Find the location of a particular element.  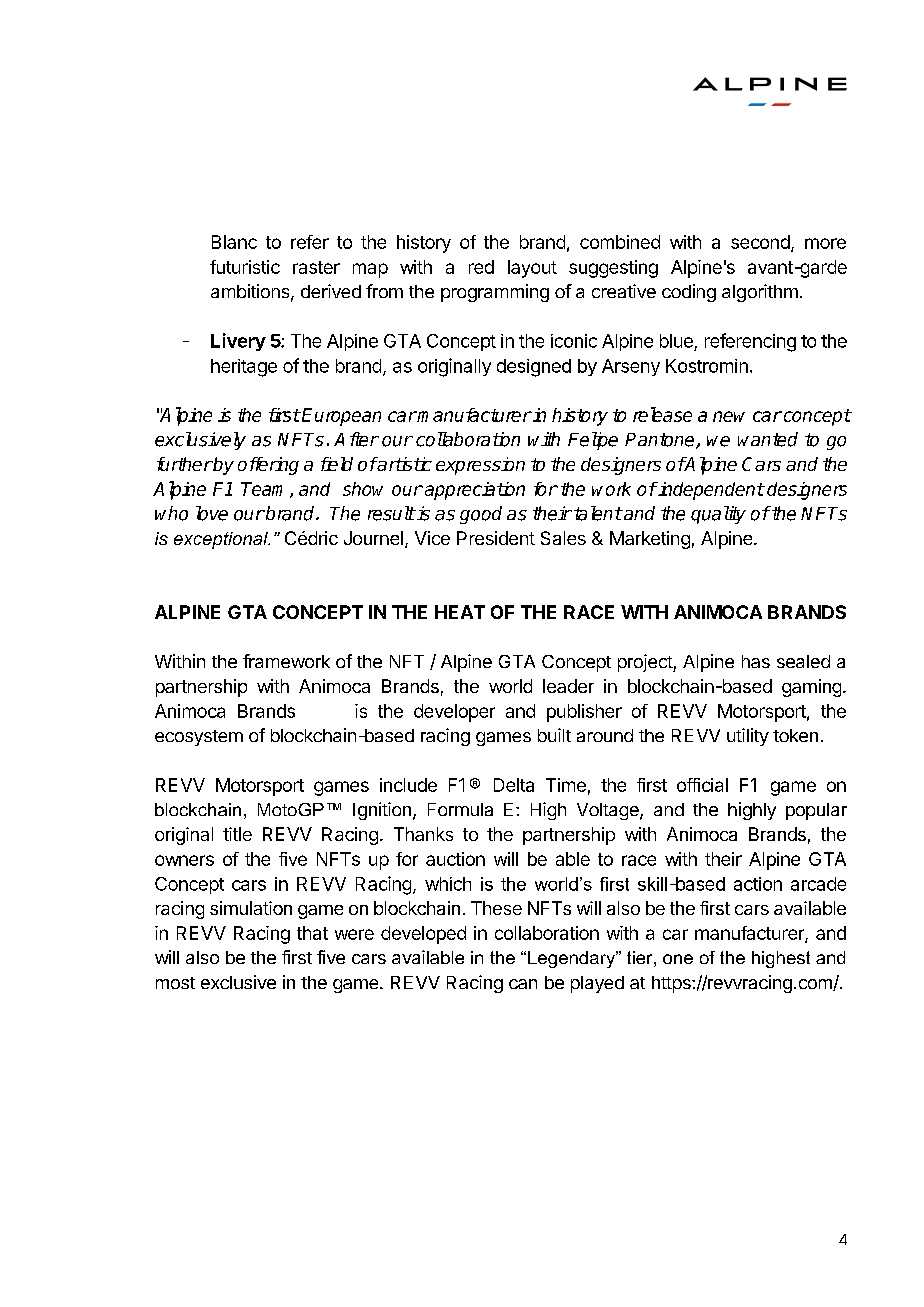

action is located at coordinates (758, 884).
